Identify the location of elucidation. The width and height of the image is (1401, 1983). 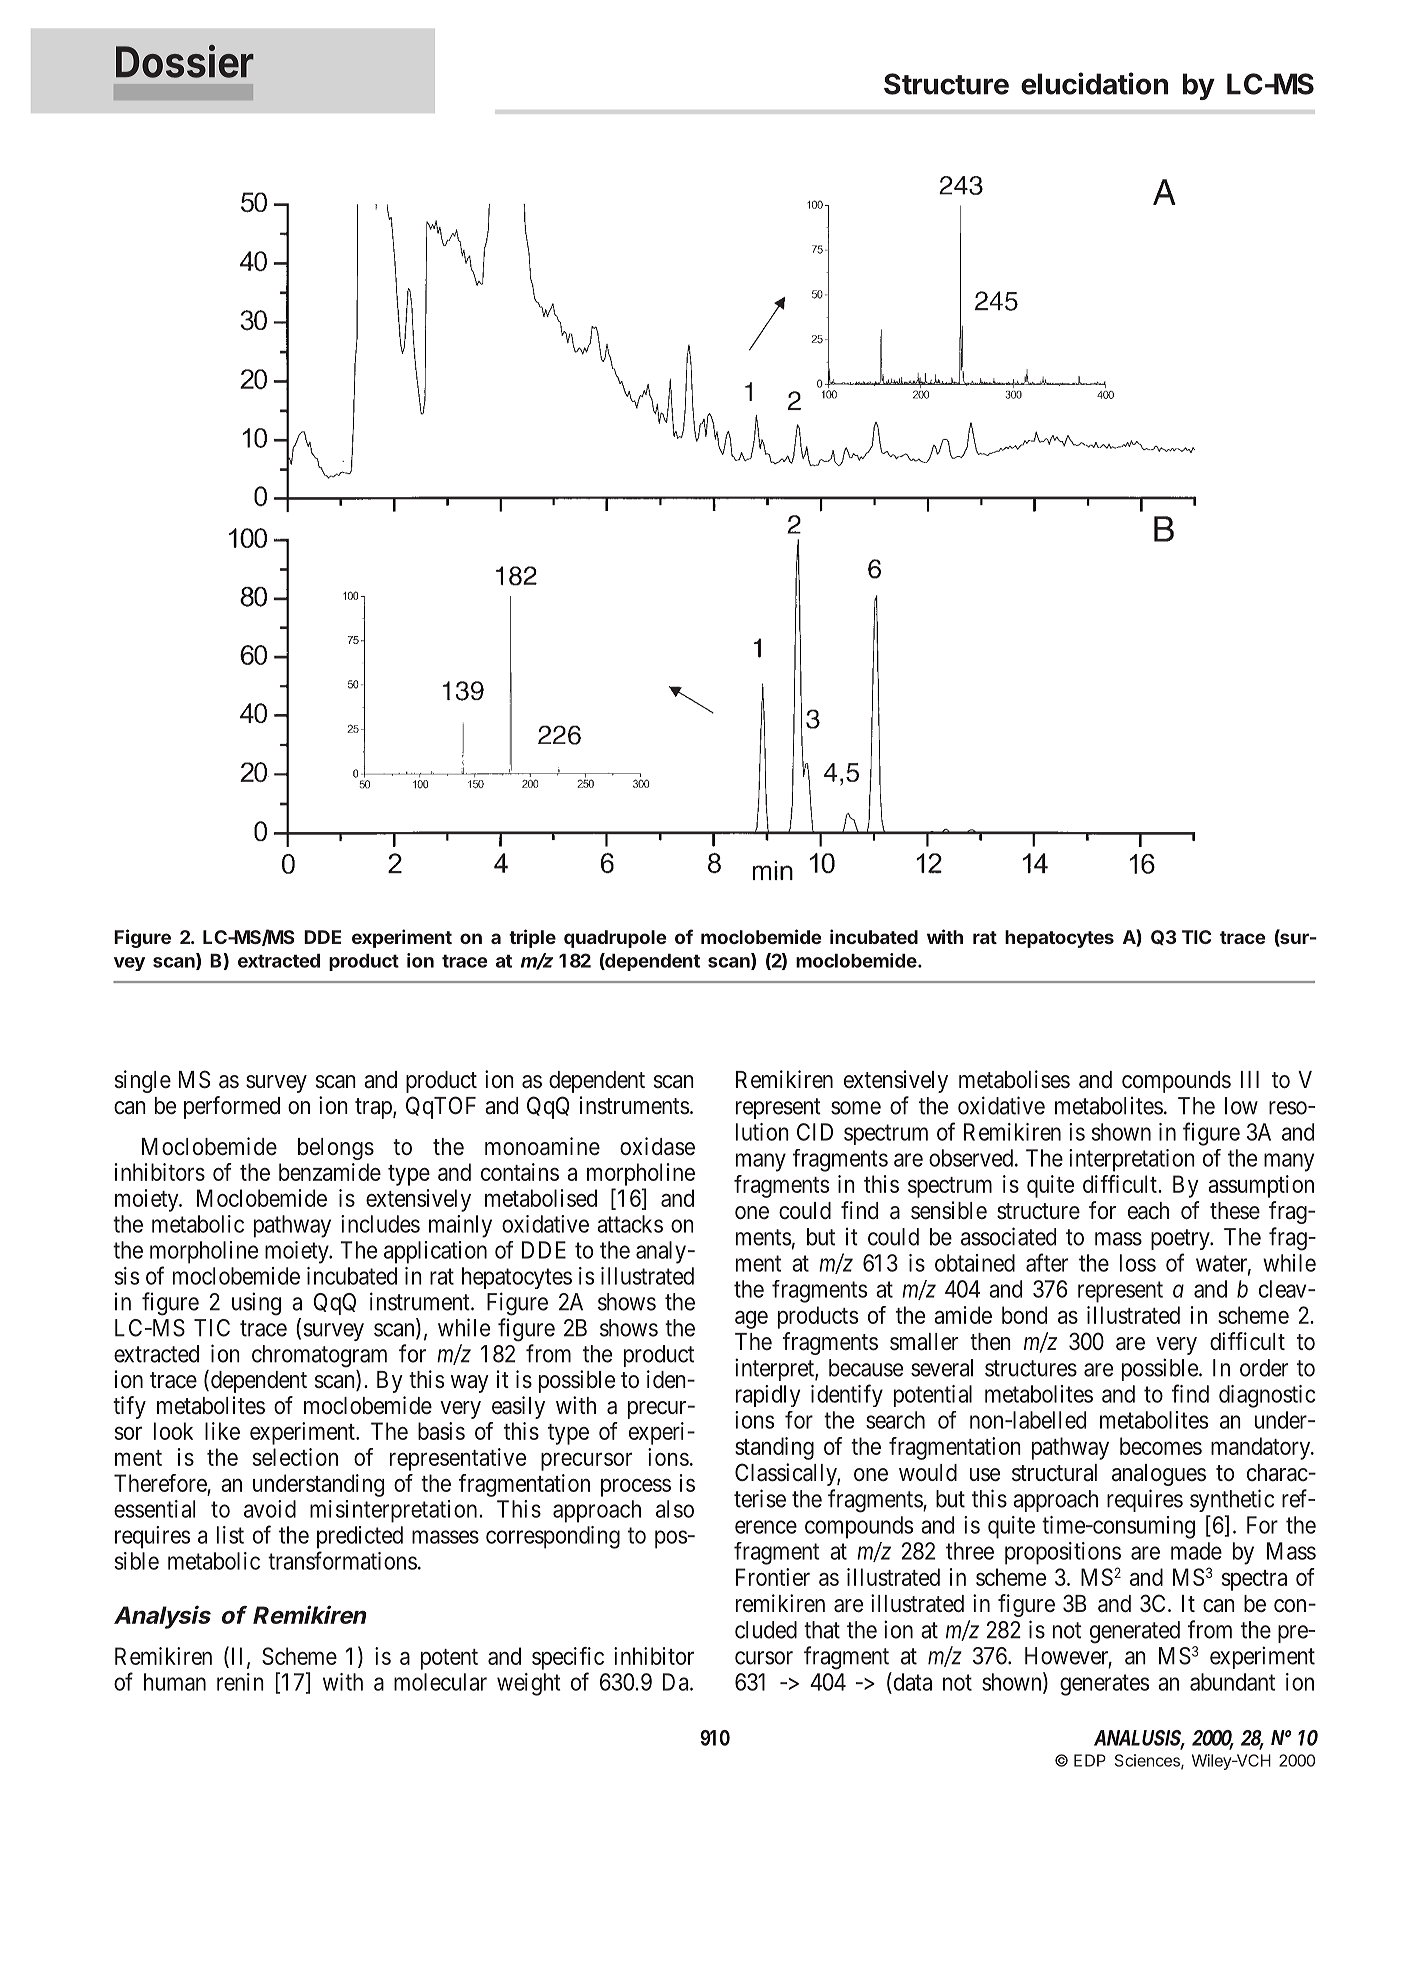
(1094, 83).
